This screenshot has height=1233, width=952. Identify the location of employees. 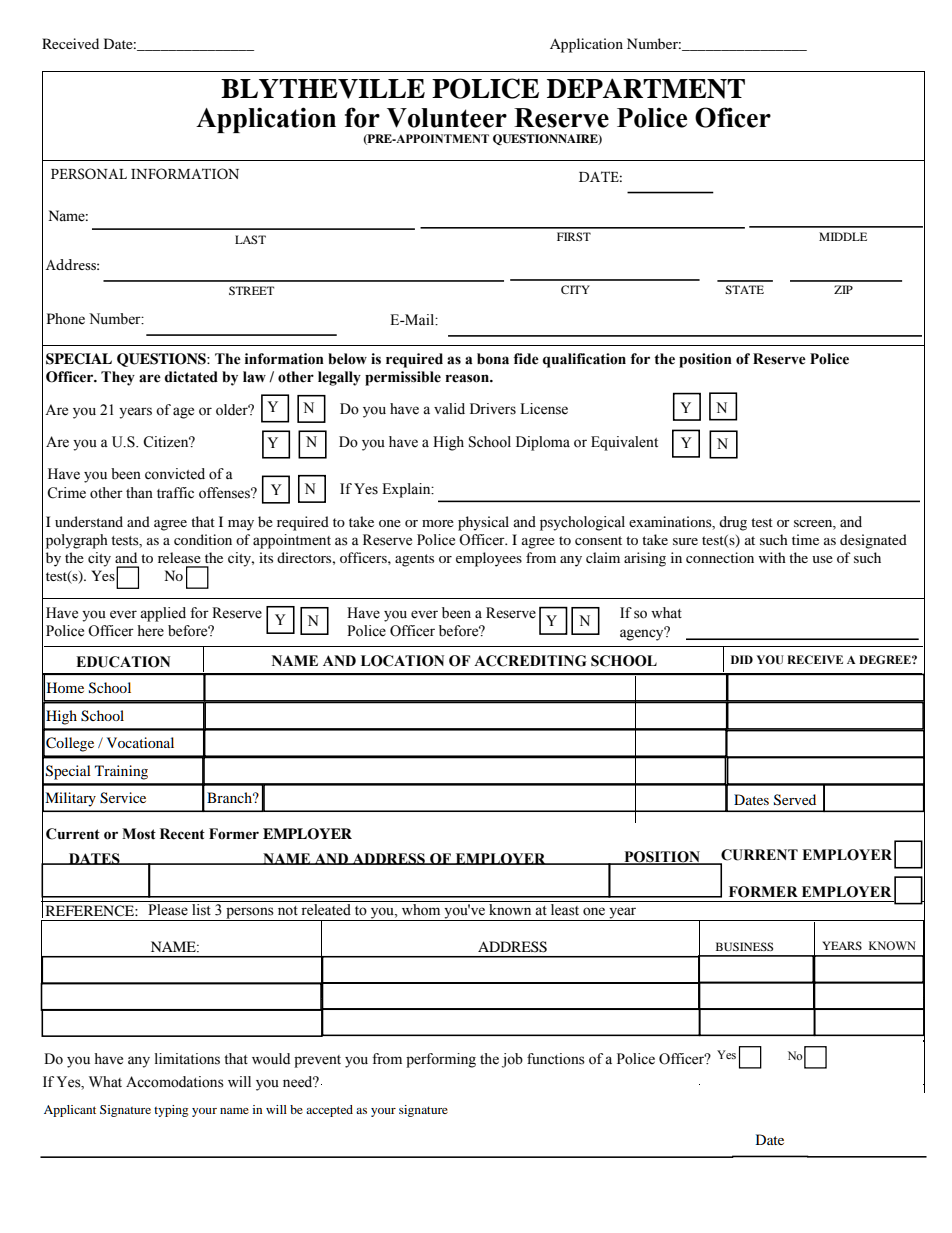
(489, 559).
